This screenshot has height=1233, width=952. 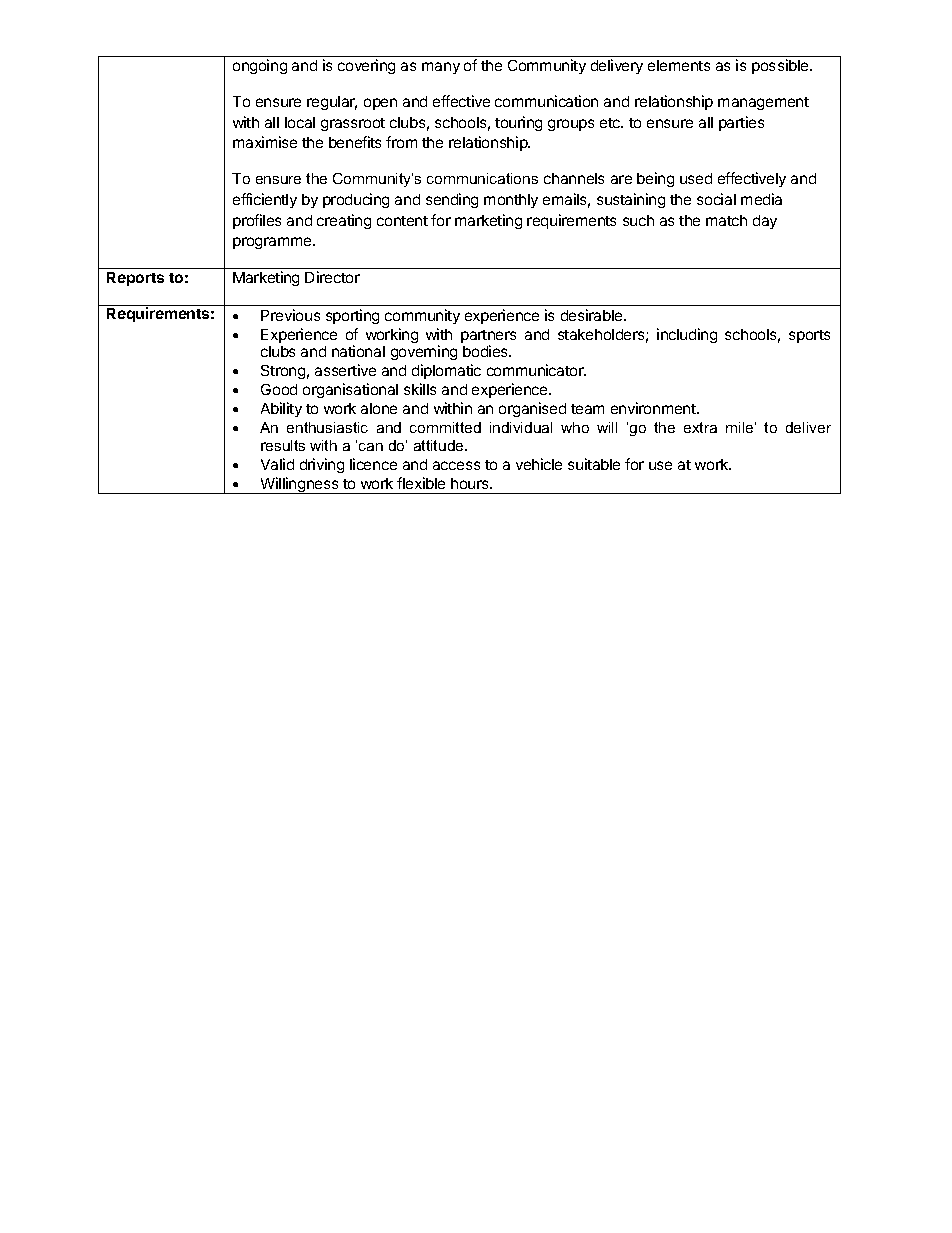 What do you see at coordinates (260, 66) in the screenshot?
I see `ongoing` at bounding box center [260, 66].
